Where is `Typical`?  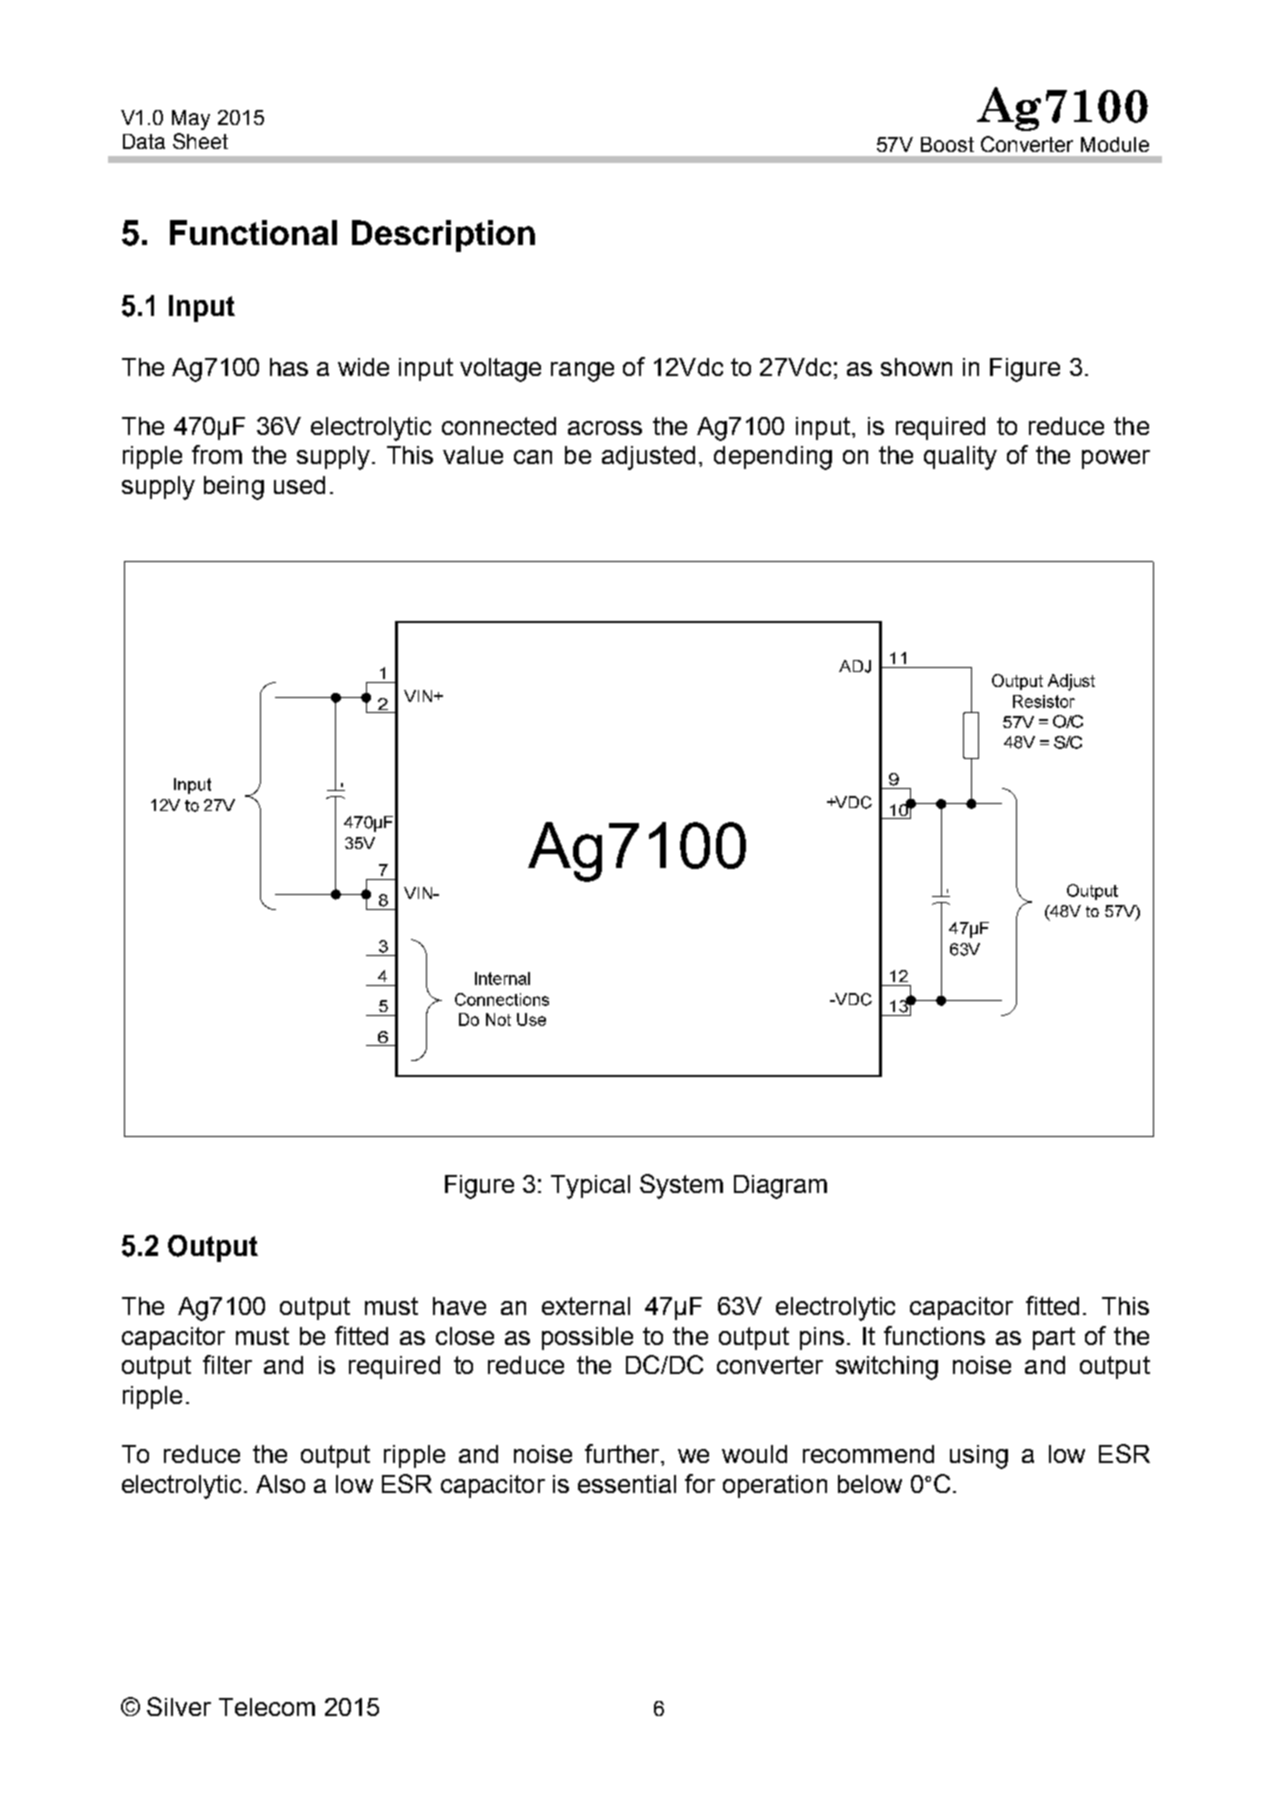
Typical is located at coordinates (590, 1187).
